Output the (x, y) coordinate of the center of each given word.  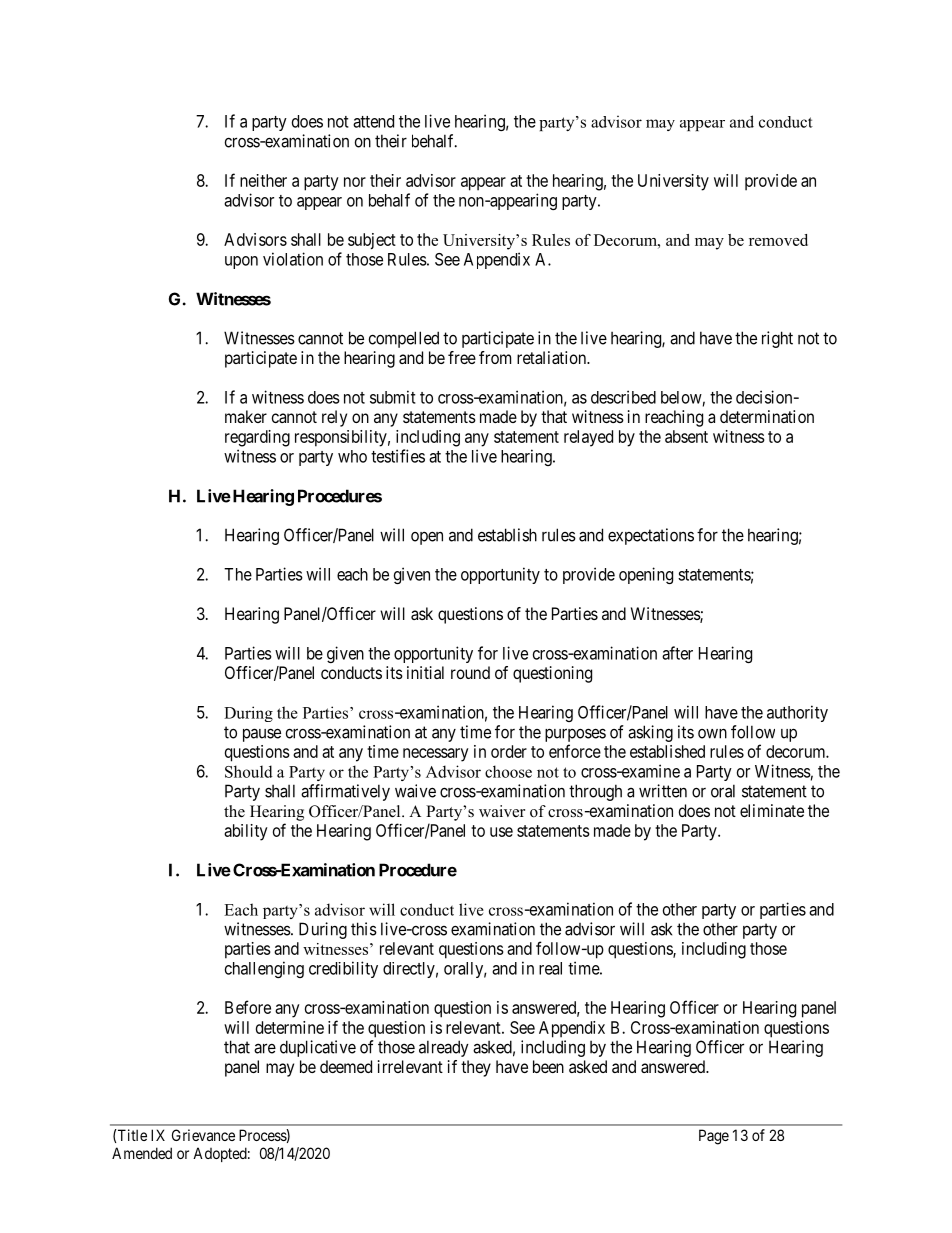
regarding (257, 438)
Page (714, 1137)
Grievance (203, 1135)
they (476, 1068)
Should (249, 771)
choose (508, 771)
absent (686, 436)
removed (778, 240)
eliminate (772, 810)
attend (373, 121)
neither (263, 180)
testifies (398, 456)
